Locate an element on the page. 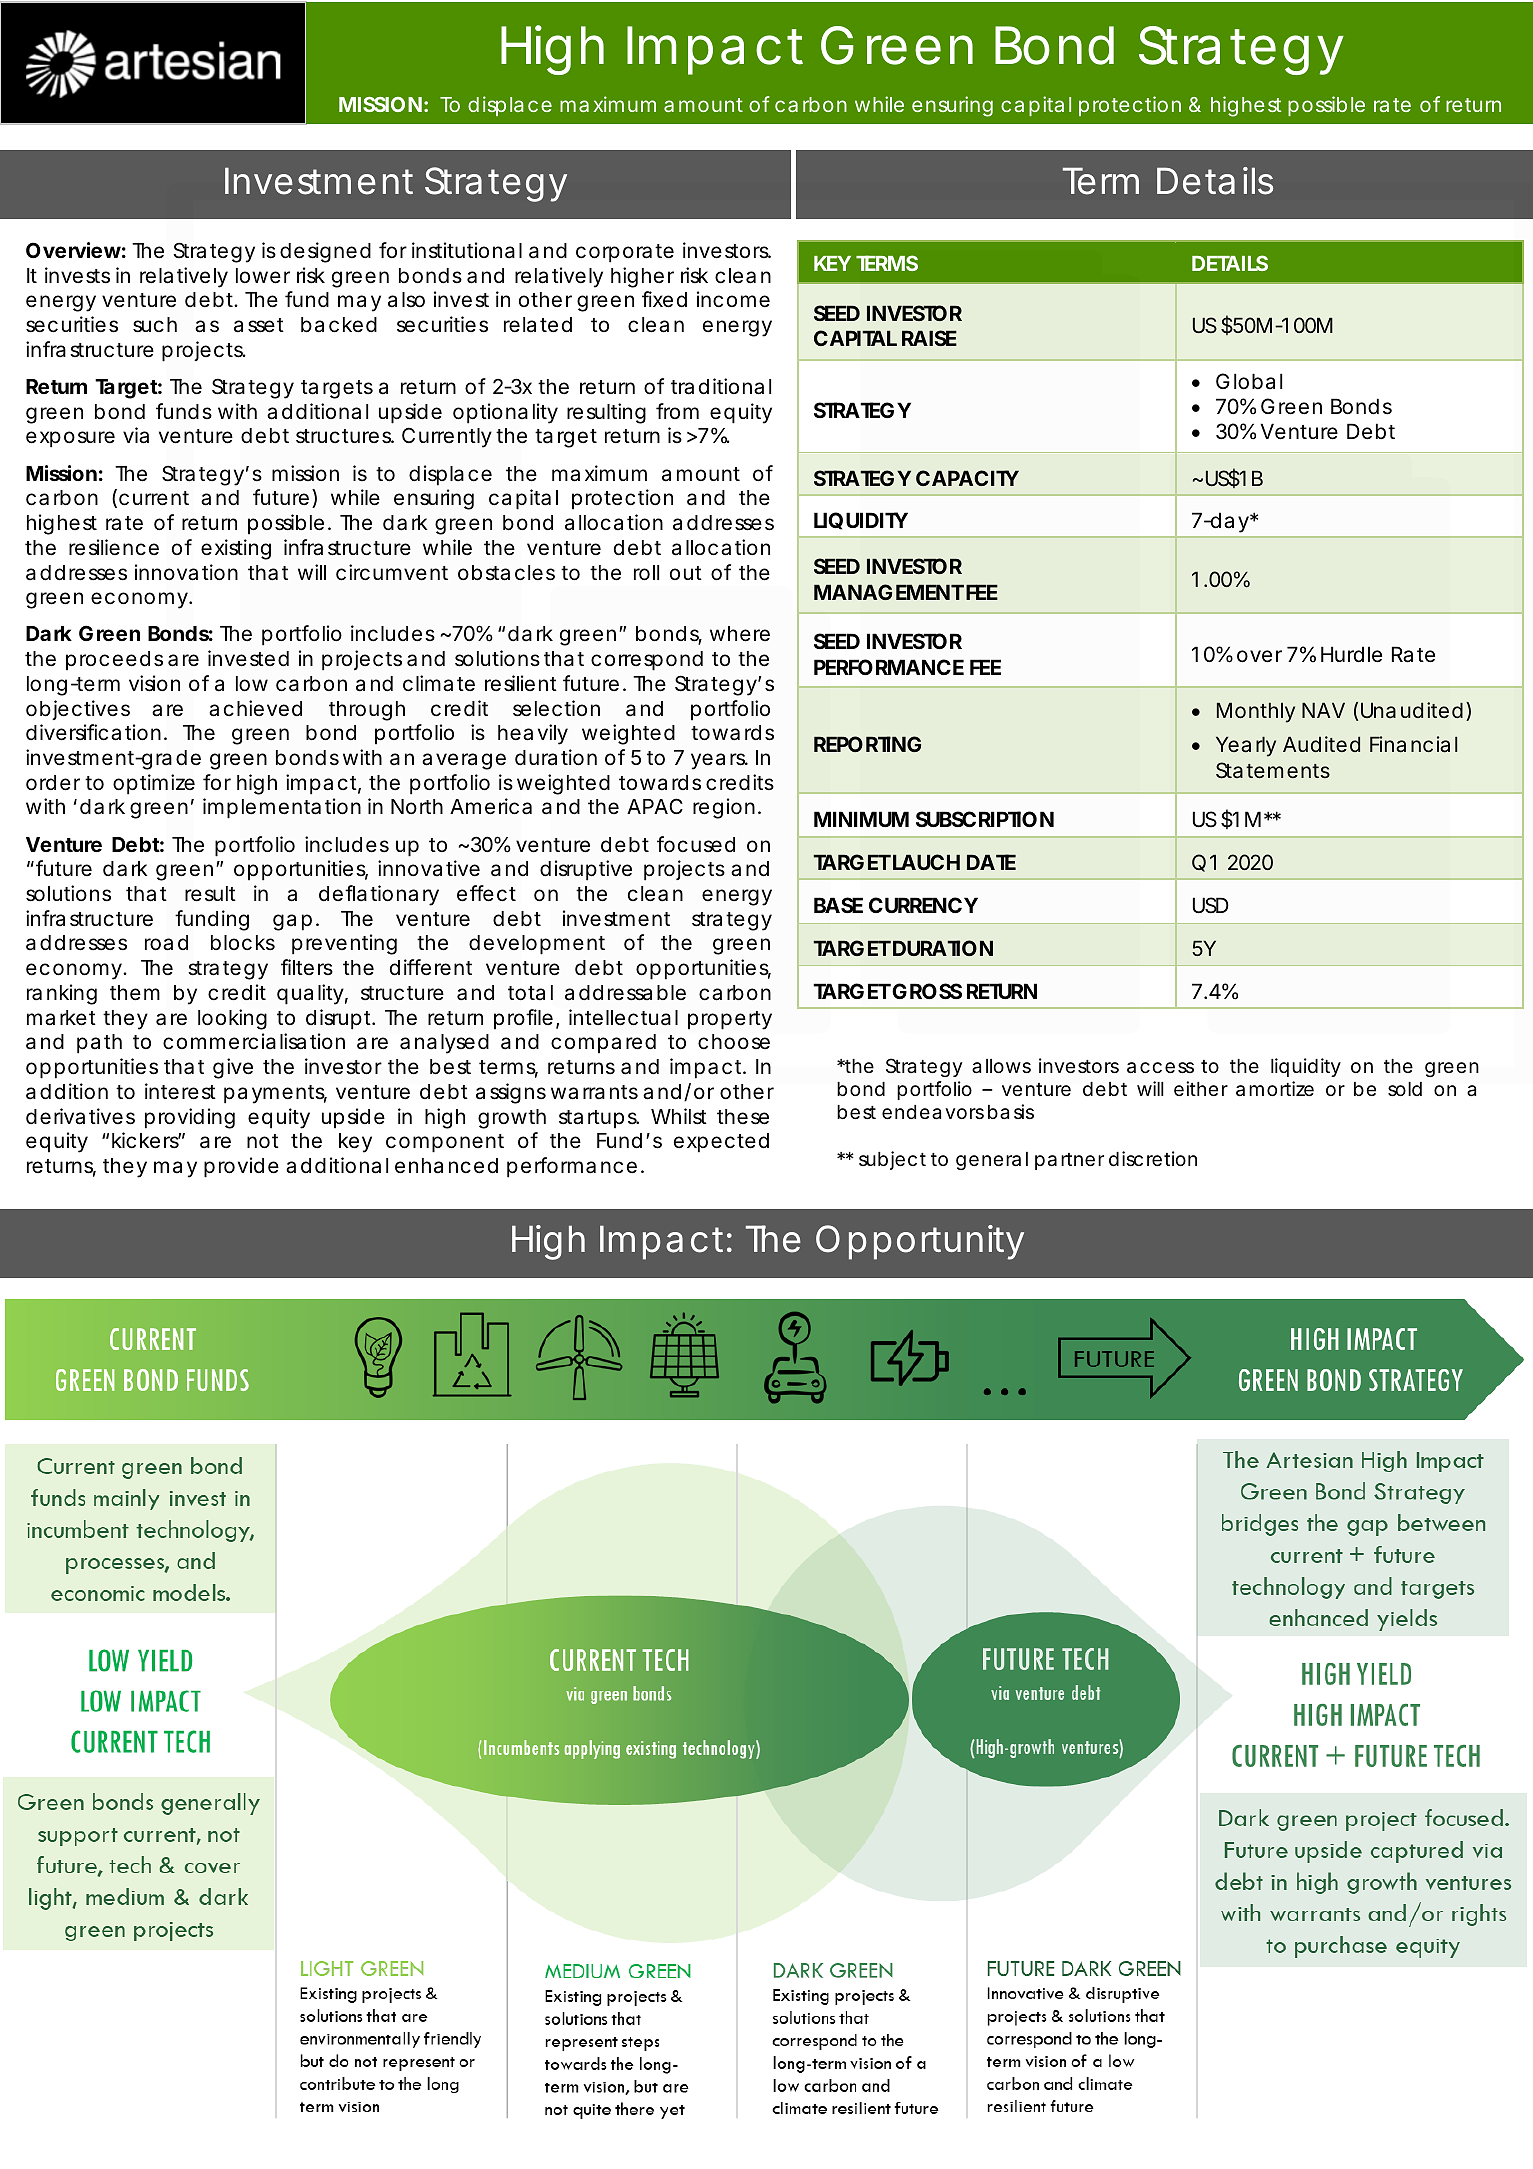 Image resolution: width=1533 pixels, height=2169 pixels. Global is located at coordinates (1249, 381).
